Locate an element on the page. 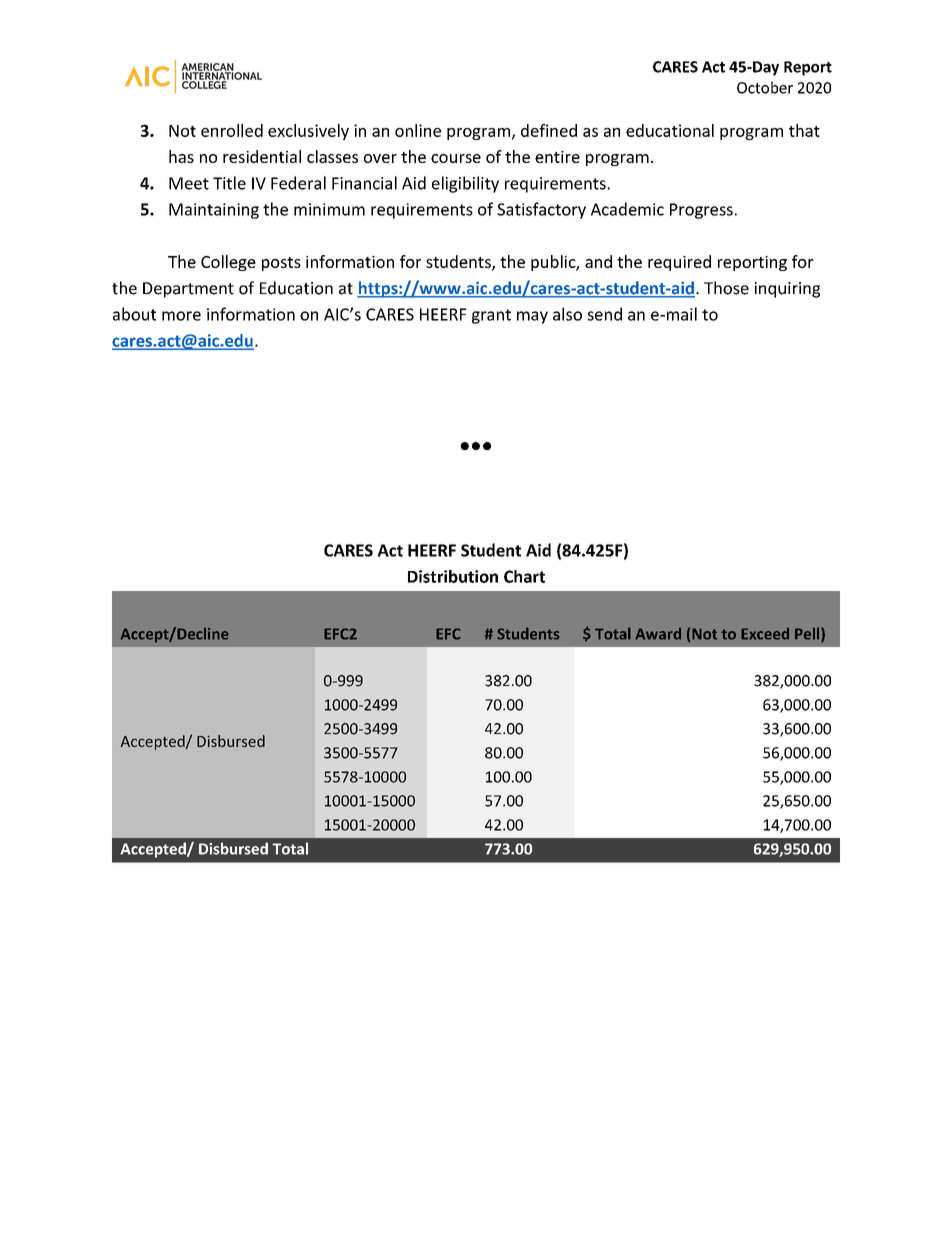 This page has width=952, height=1233. Distribution is located at coordinates (453, 576).
